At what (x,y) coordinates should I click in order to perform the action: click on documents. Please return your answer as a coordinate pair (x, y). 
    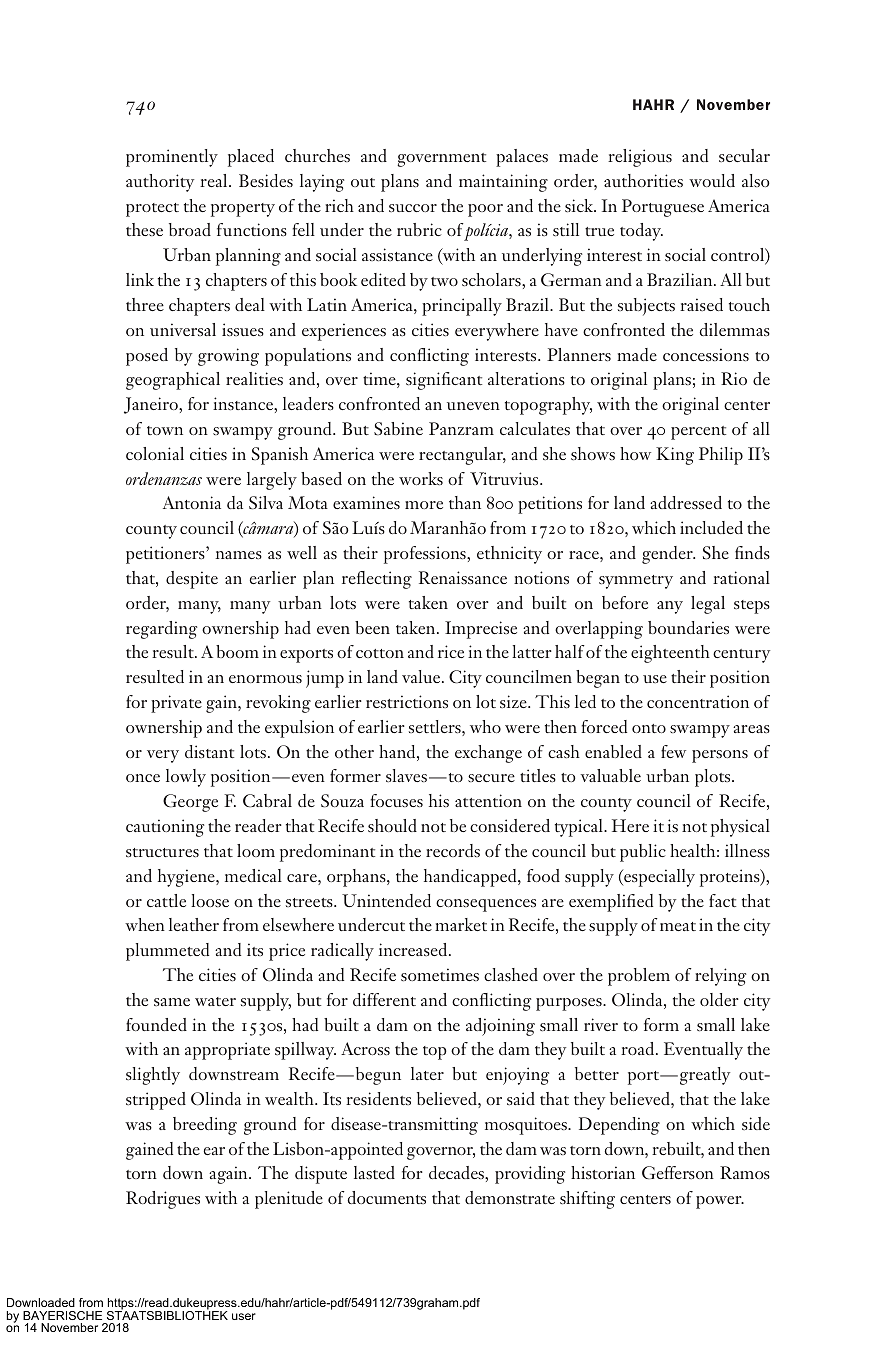
    Looking at the image, I should click on (386, 1197).
